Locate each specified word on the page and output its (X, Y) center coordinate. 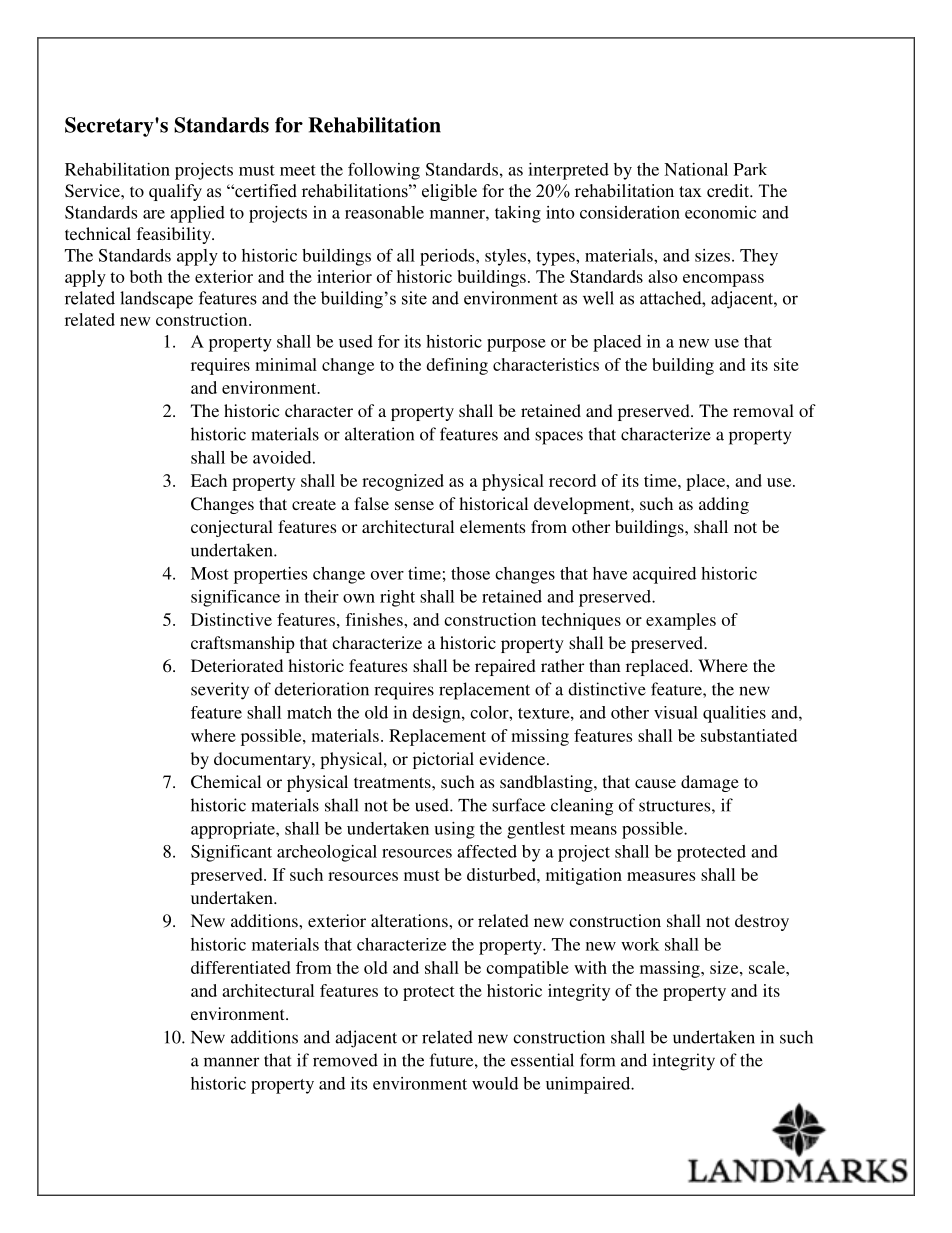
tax (690, 191)
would (495, 1083)
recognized (403, 482)
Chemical (226, 782)
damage (710, 783)
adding (724, 505)
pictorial (443, 760)
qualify (175, 192)
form (597, 1060)
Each (209, 480)
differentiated (241, 967)
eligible (449, 192)
